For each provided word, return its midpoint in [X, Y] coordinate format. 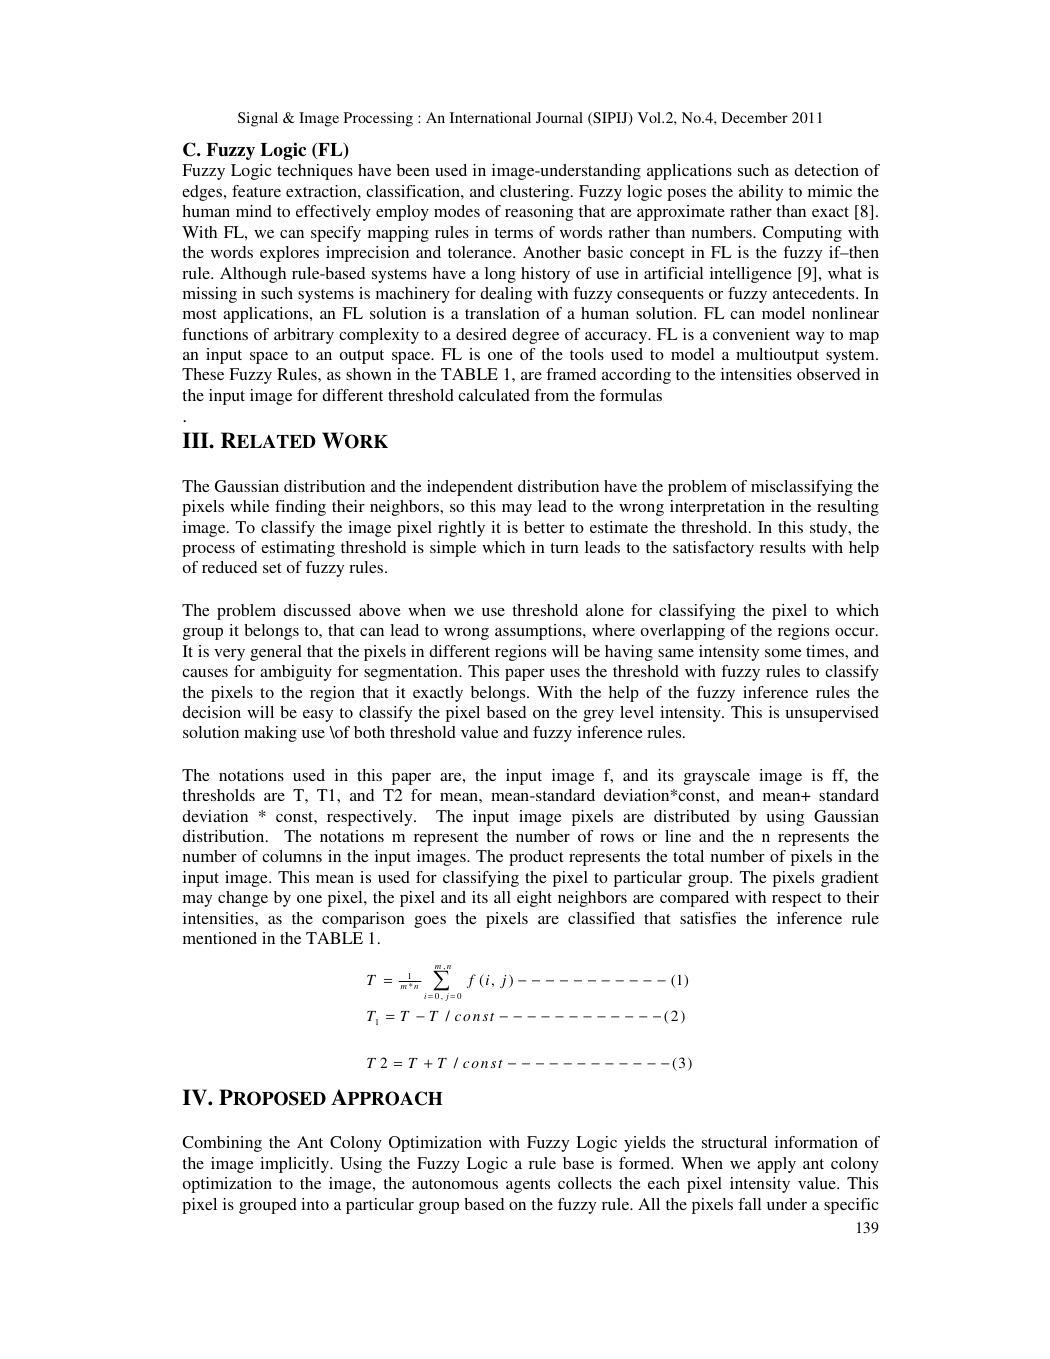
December [755, 117]
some [783, 653]
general [276, 653]
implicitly [295, 1165]
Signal [258, 119]
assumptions [539, 632]
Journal [559, 117]
